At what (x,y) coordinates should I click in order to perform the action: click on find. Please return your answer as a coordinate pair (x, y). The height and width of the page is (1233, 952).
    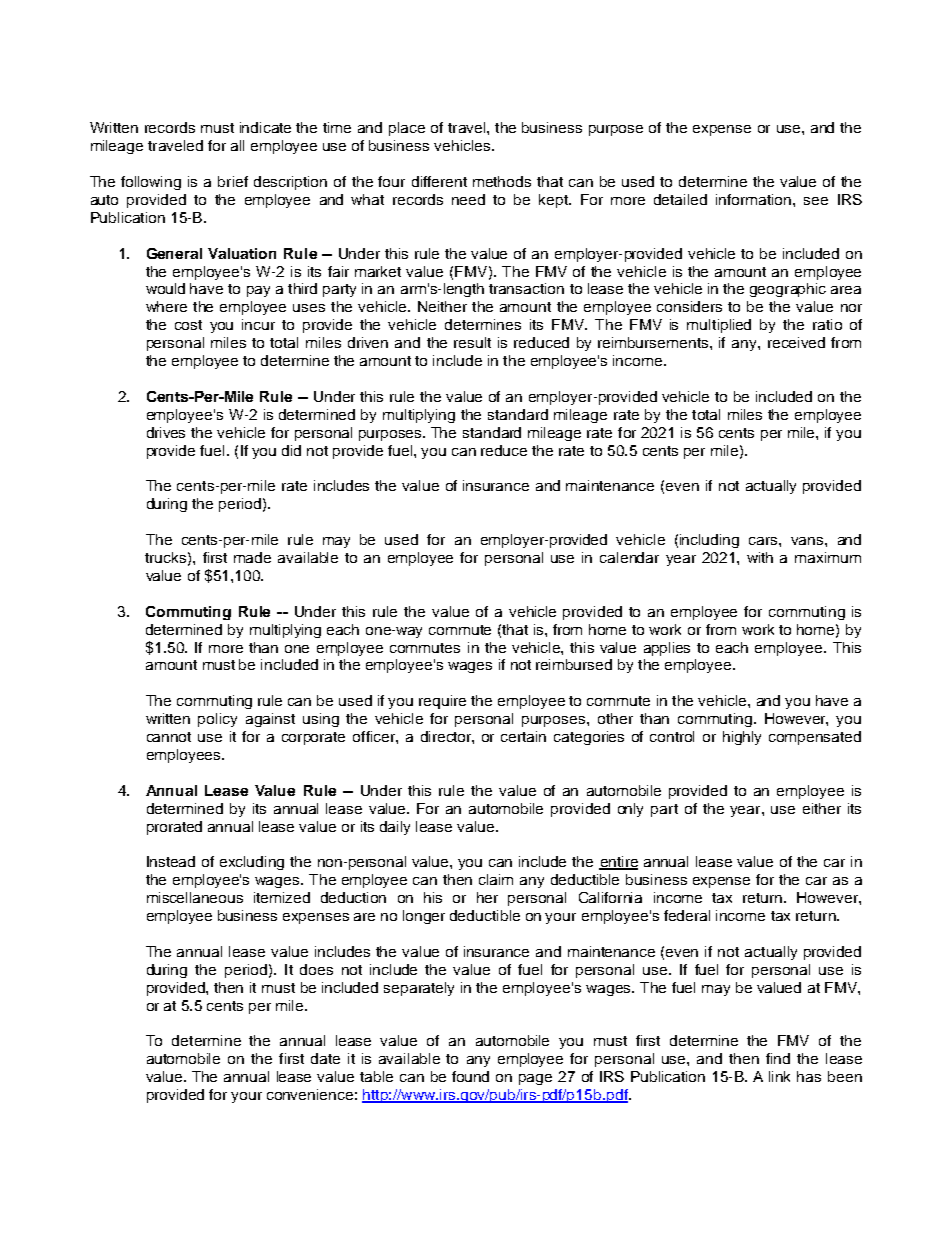
    Looking at the image, I should click on (778, 1058).
